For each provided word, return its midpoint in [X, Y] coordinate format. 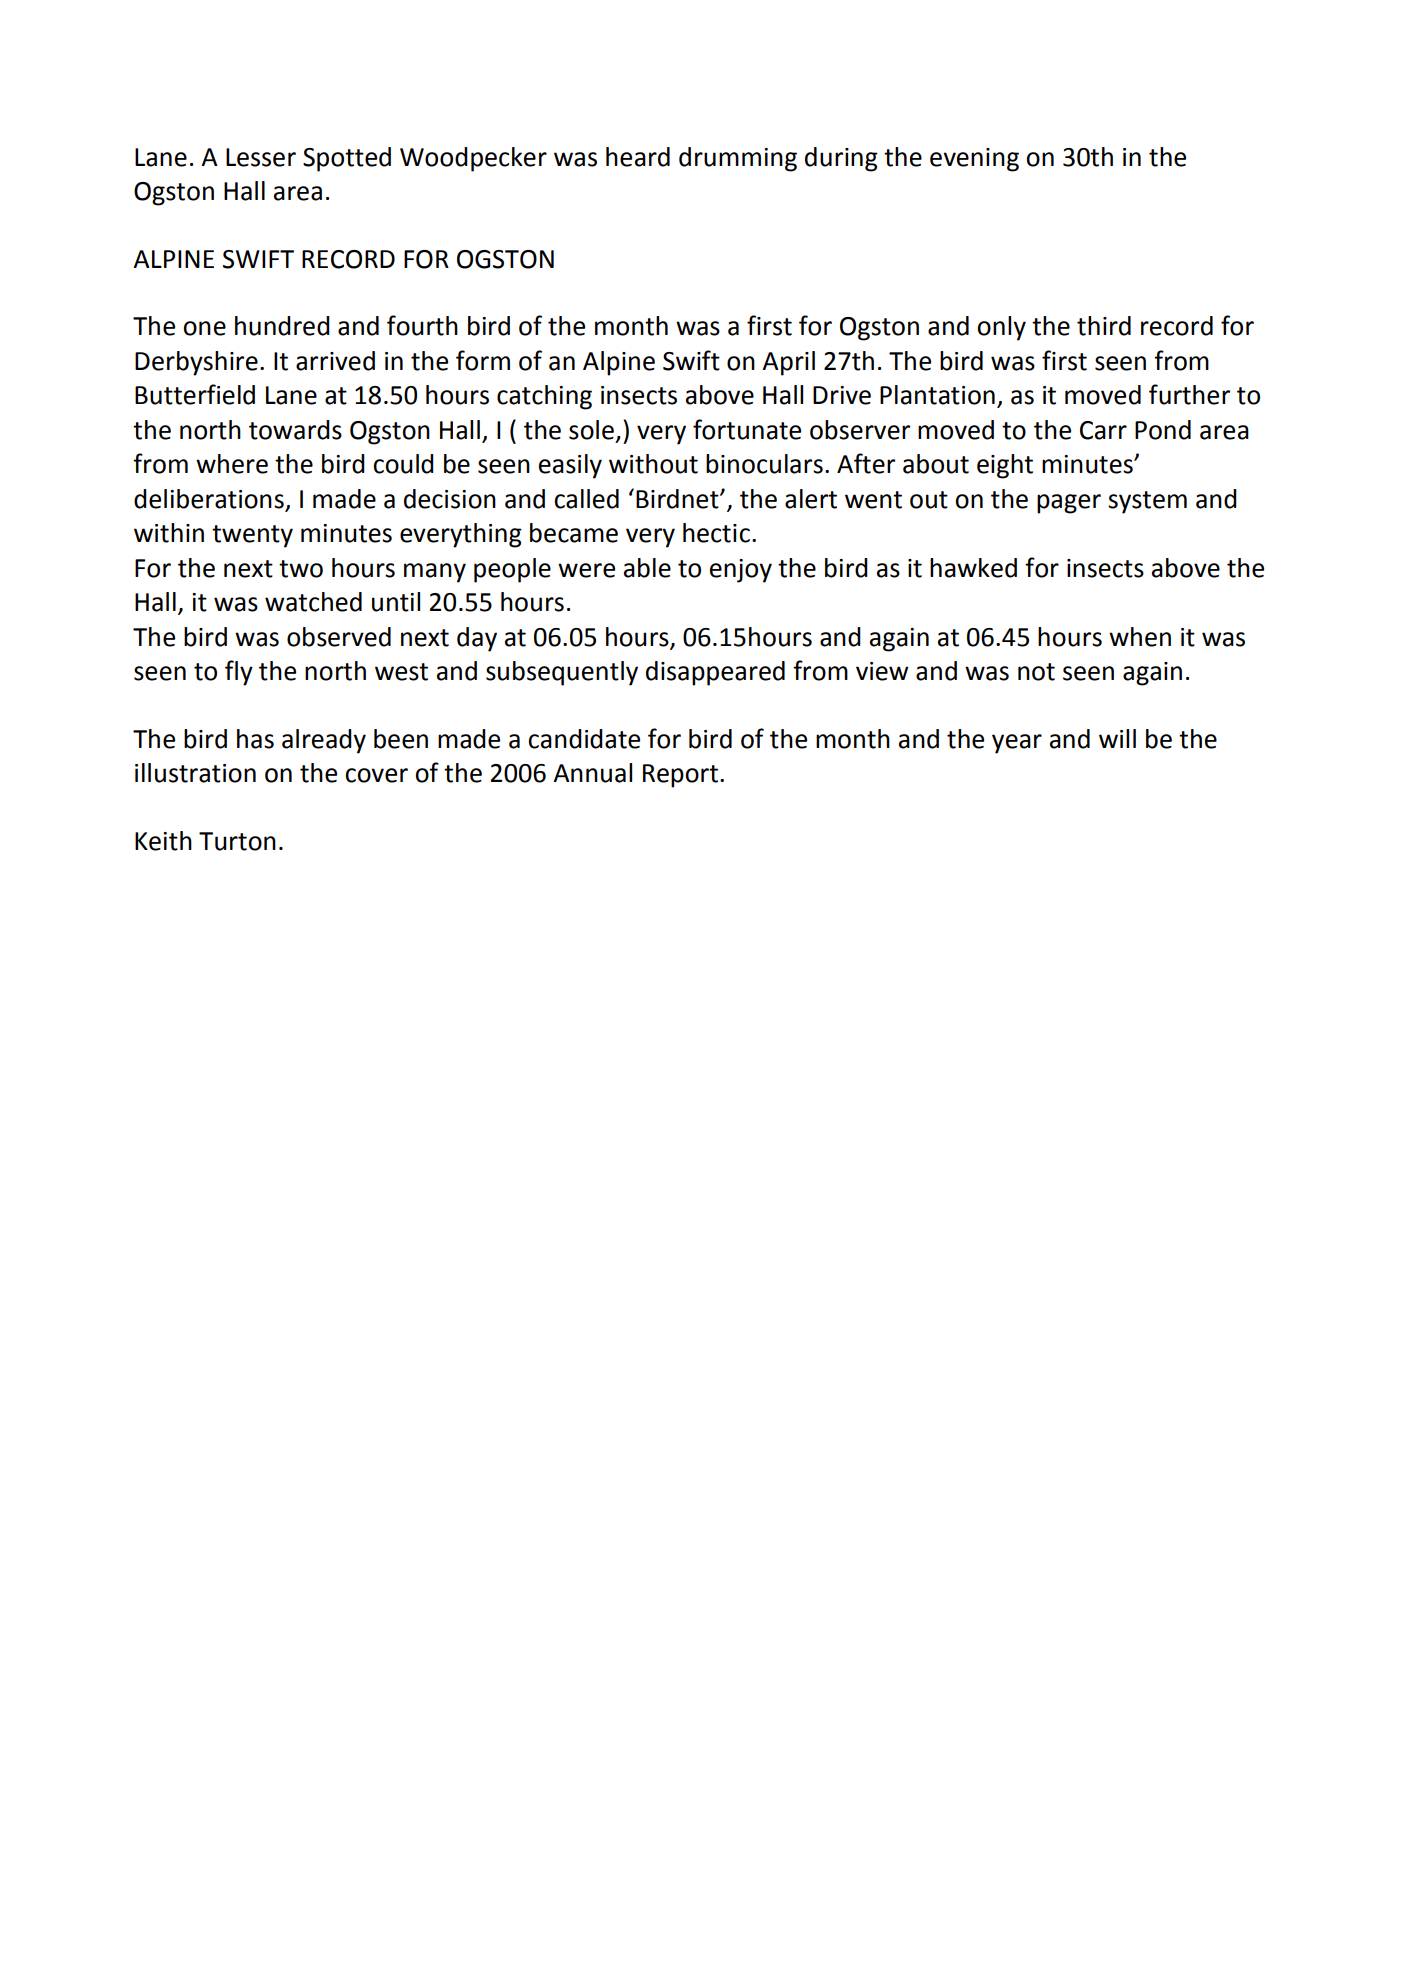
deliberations [210, 500]
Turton [237, 841]
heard [638, 157]
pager [1069, 504]
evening [974, 160]
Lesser [261, 157]
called [586, 499]
